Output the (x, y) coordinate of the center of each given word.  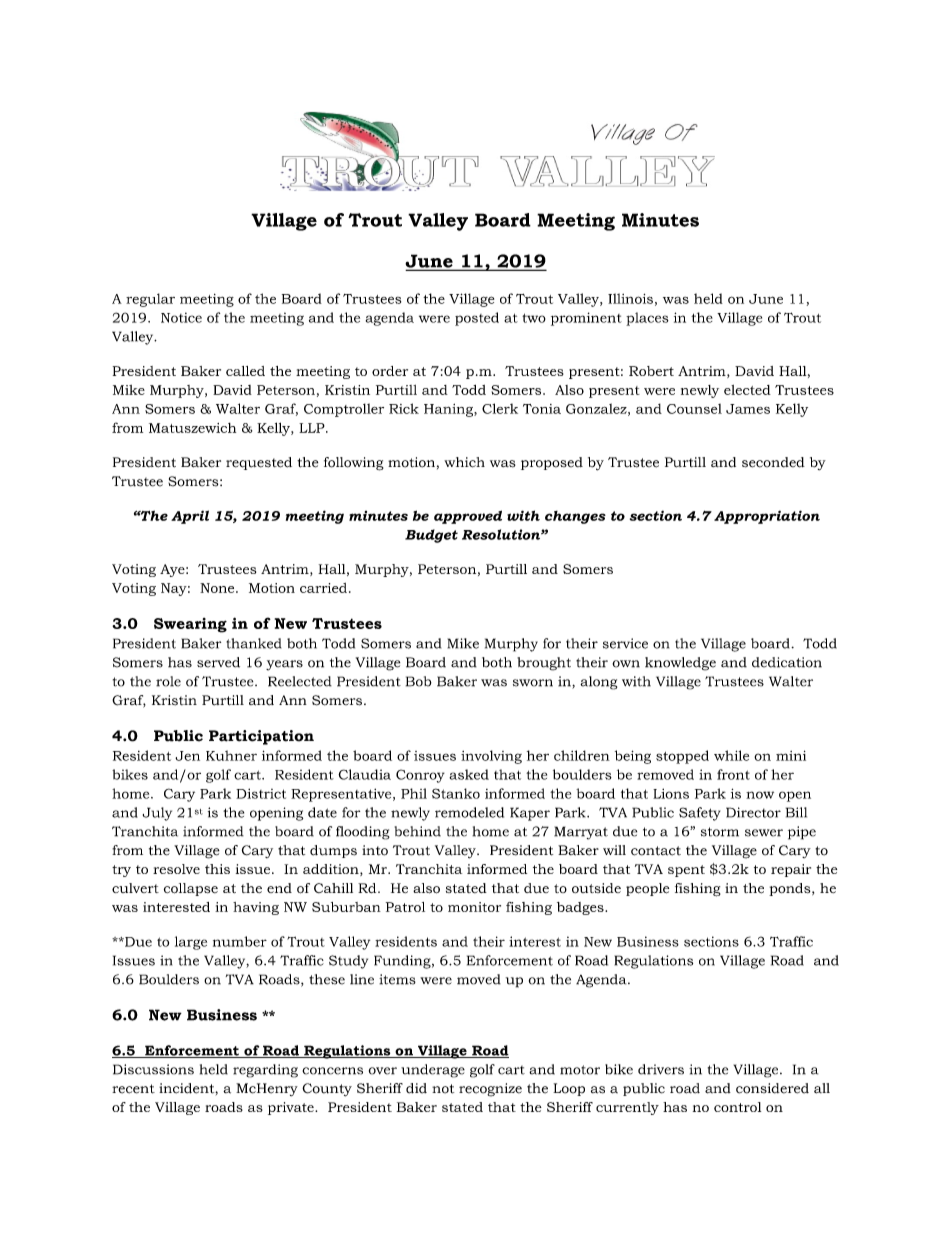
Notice (181, 317)
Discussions (153, 1069)
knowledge (680, 664)
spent (686, 871)
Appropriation (767, 517)
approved (468, 517)
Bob (419, 681)
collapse (191, 889)
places (647, 319)
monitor (474, 907)
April (190, 517)
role (168, 681)
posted (477, 319)
